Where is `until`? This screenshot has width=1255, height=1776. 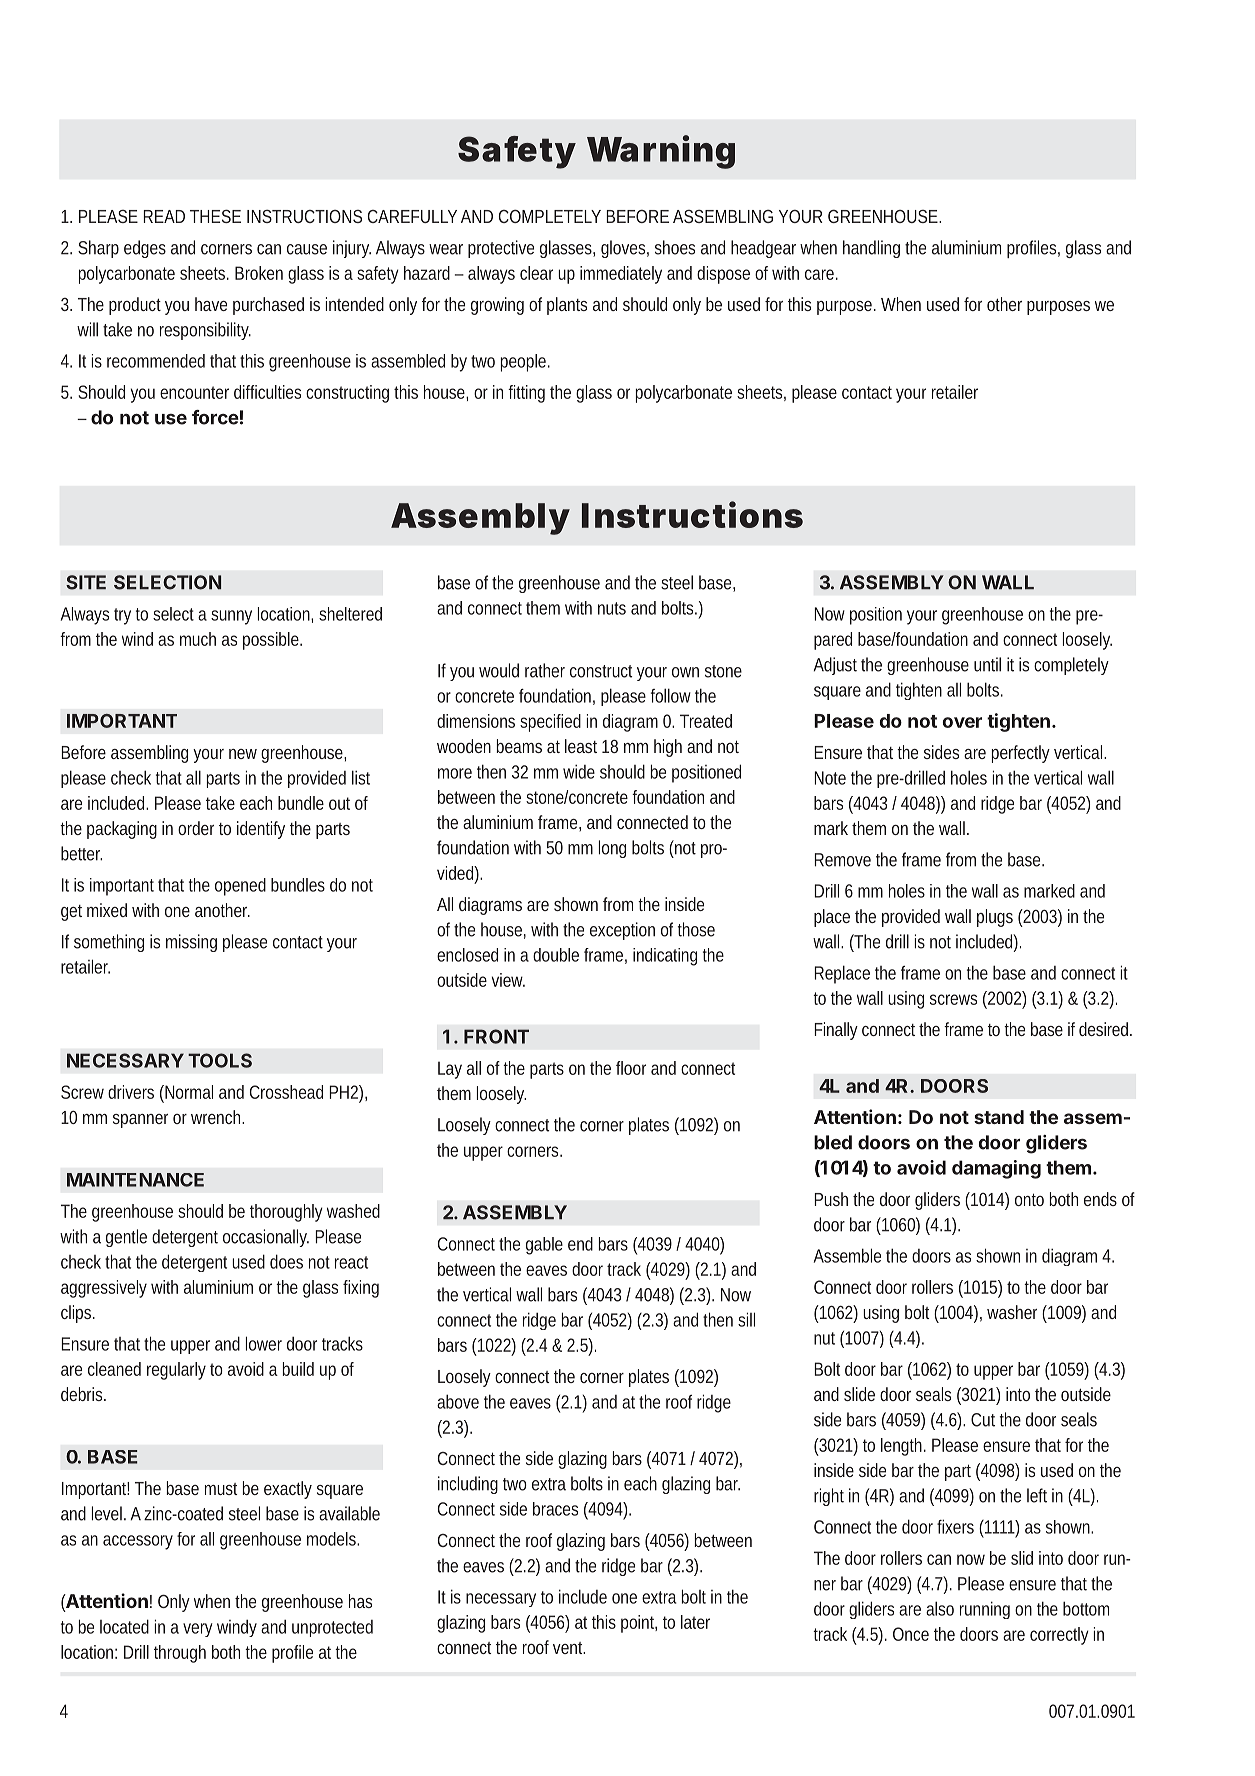
until is located at coordinates (987, 664).
